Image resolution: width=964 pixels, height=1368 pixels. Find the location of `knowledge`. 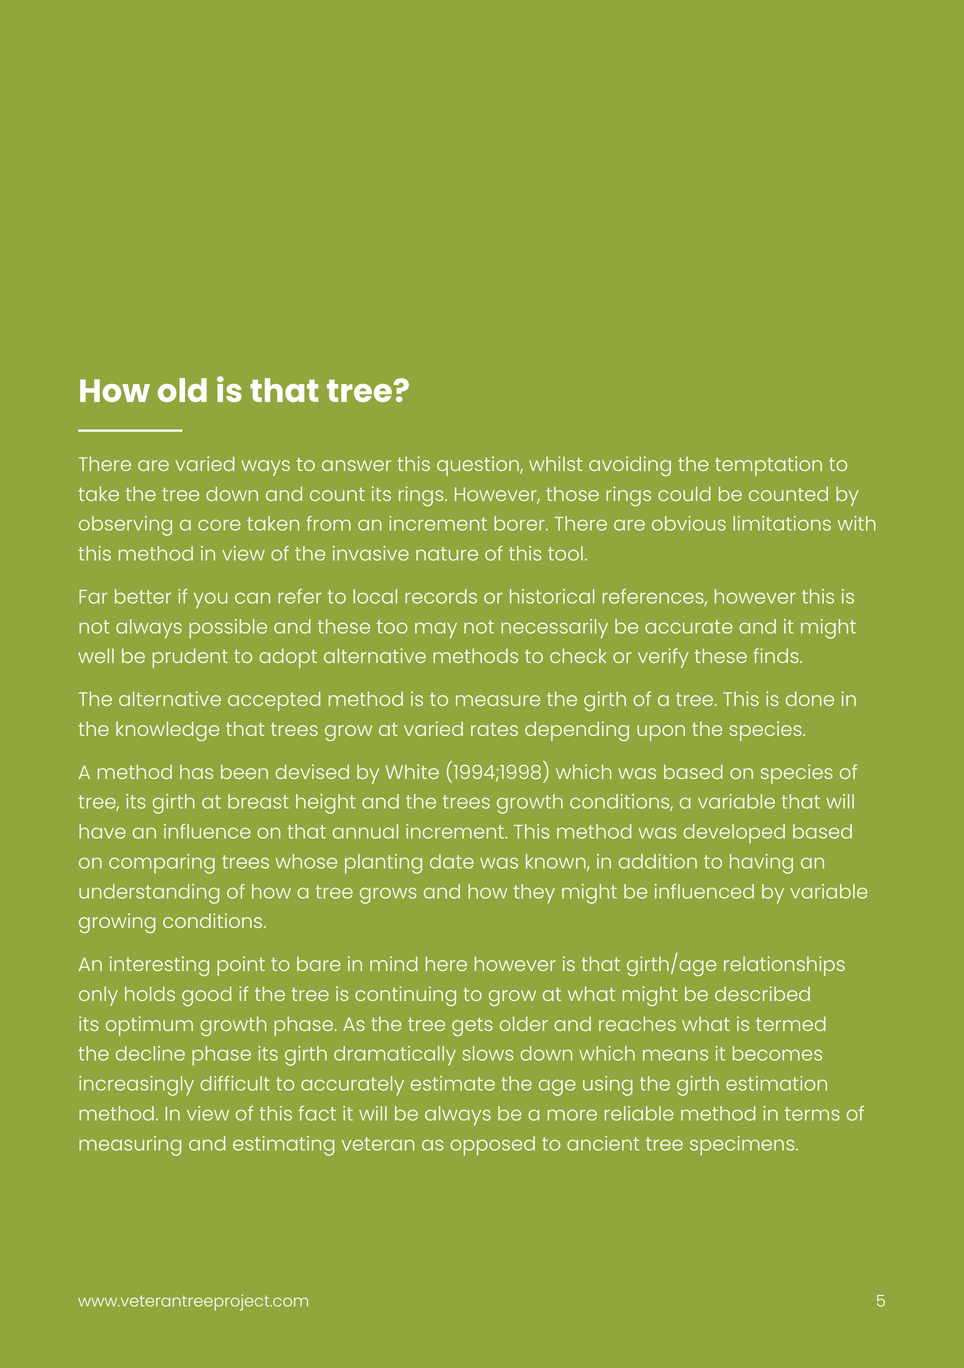

knowledge is located at coordinates (167, 731).
